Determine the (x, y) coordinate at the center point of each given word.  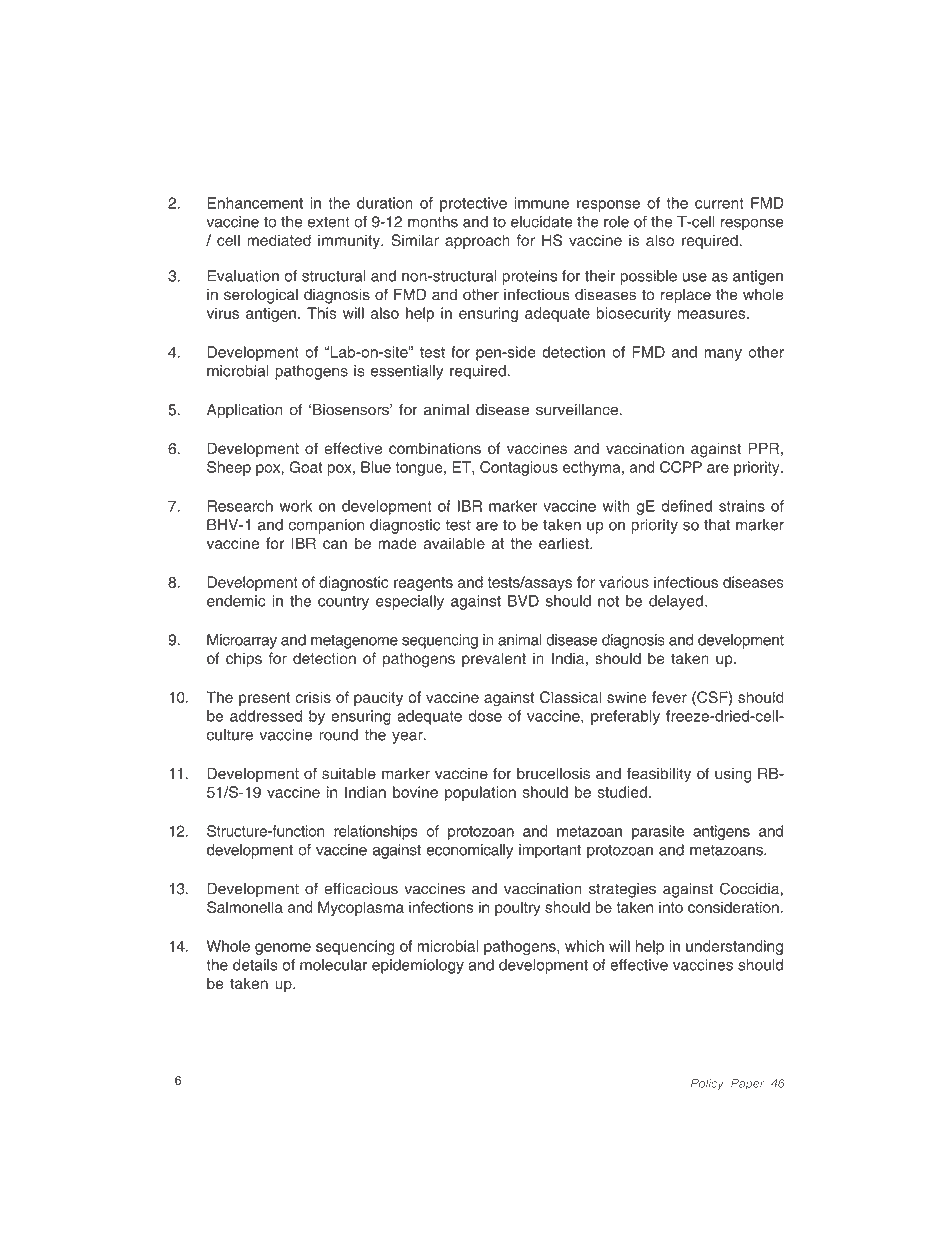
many (723, 355)
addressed (266, 716)
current (719, 203)
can (335, 544)
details (255, 965)
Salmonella (245, 907)
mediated (279, 240)
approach (477, 241)
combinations (435, 449)
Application (245, 411)
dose (485, 716)
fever (669, 697)
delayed (676, 602)
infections (441, 907)
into (671, 907)
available (454, 543)
